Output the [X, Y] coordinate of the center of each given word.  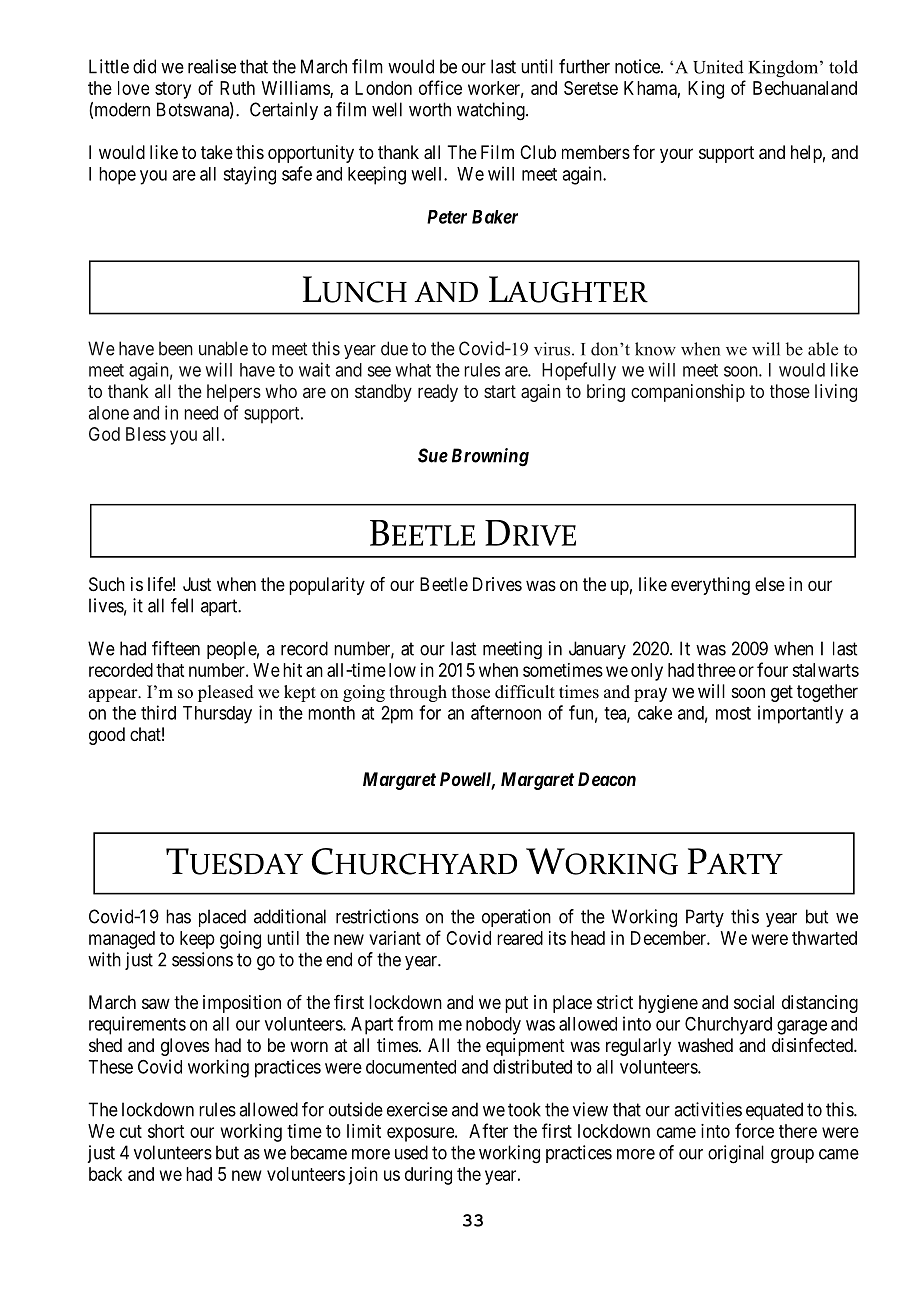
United [718, 67]
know [655, 349]
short [166, 1131]
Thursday [217, 715]
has [178, 916]
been [176, 348]
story [173, 90]
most [733, 713]
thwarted [824, 938]
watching [492, 111]
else [770, 584]
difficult [525, 692]
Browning [490, 457]
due [394, 348]
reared [520, 938]
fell [182, 605]
